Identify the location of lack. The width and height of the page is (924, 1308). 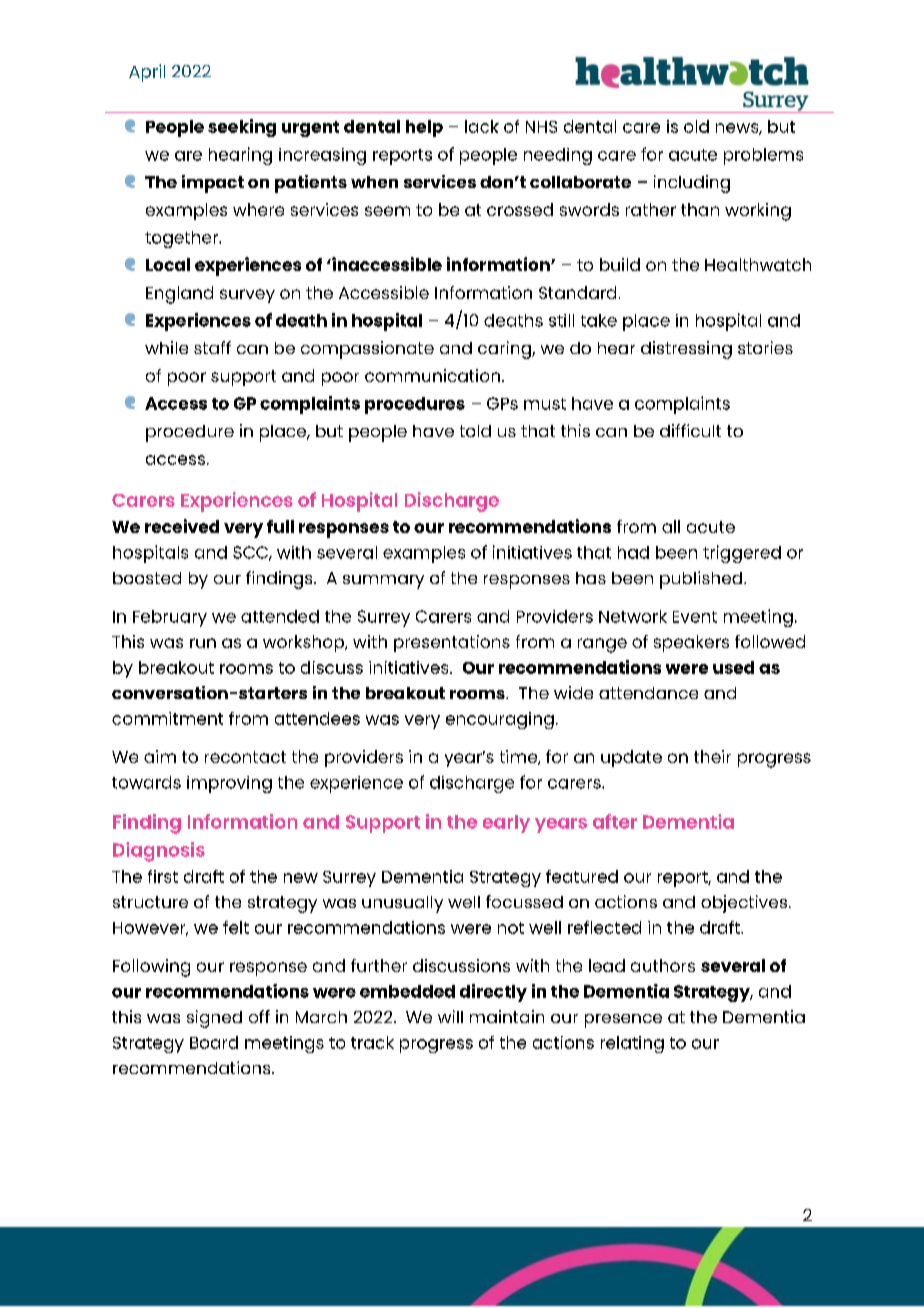
(482, 126).
